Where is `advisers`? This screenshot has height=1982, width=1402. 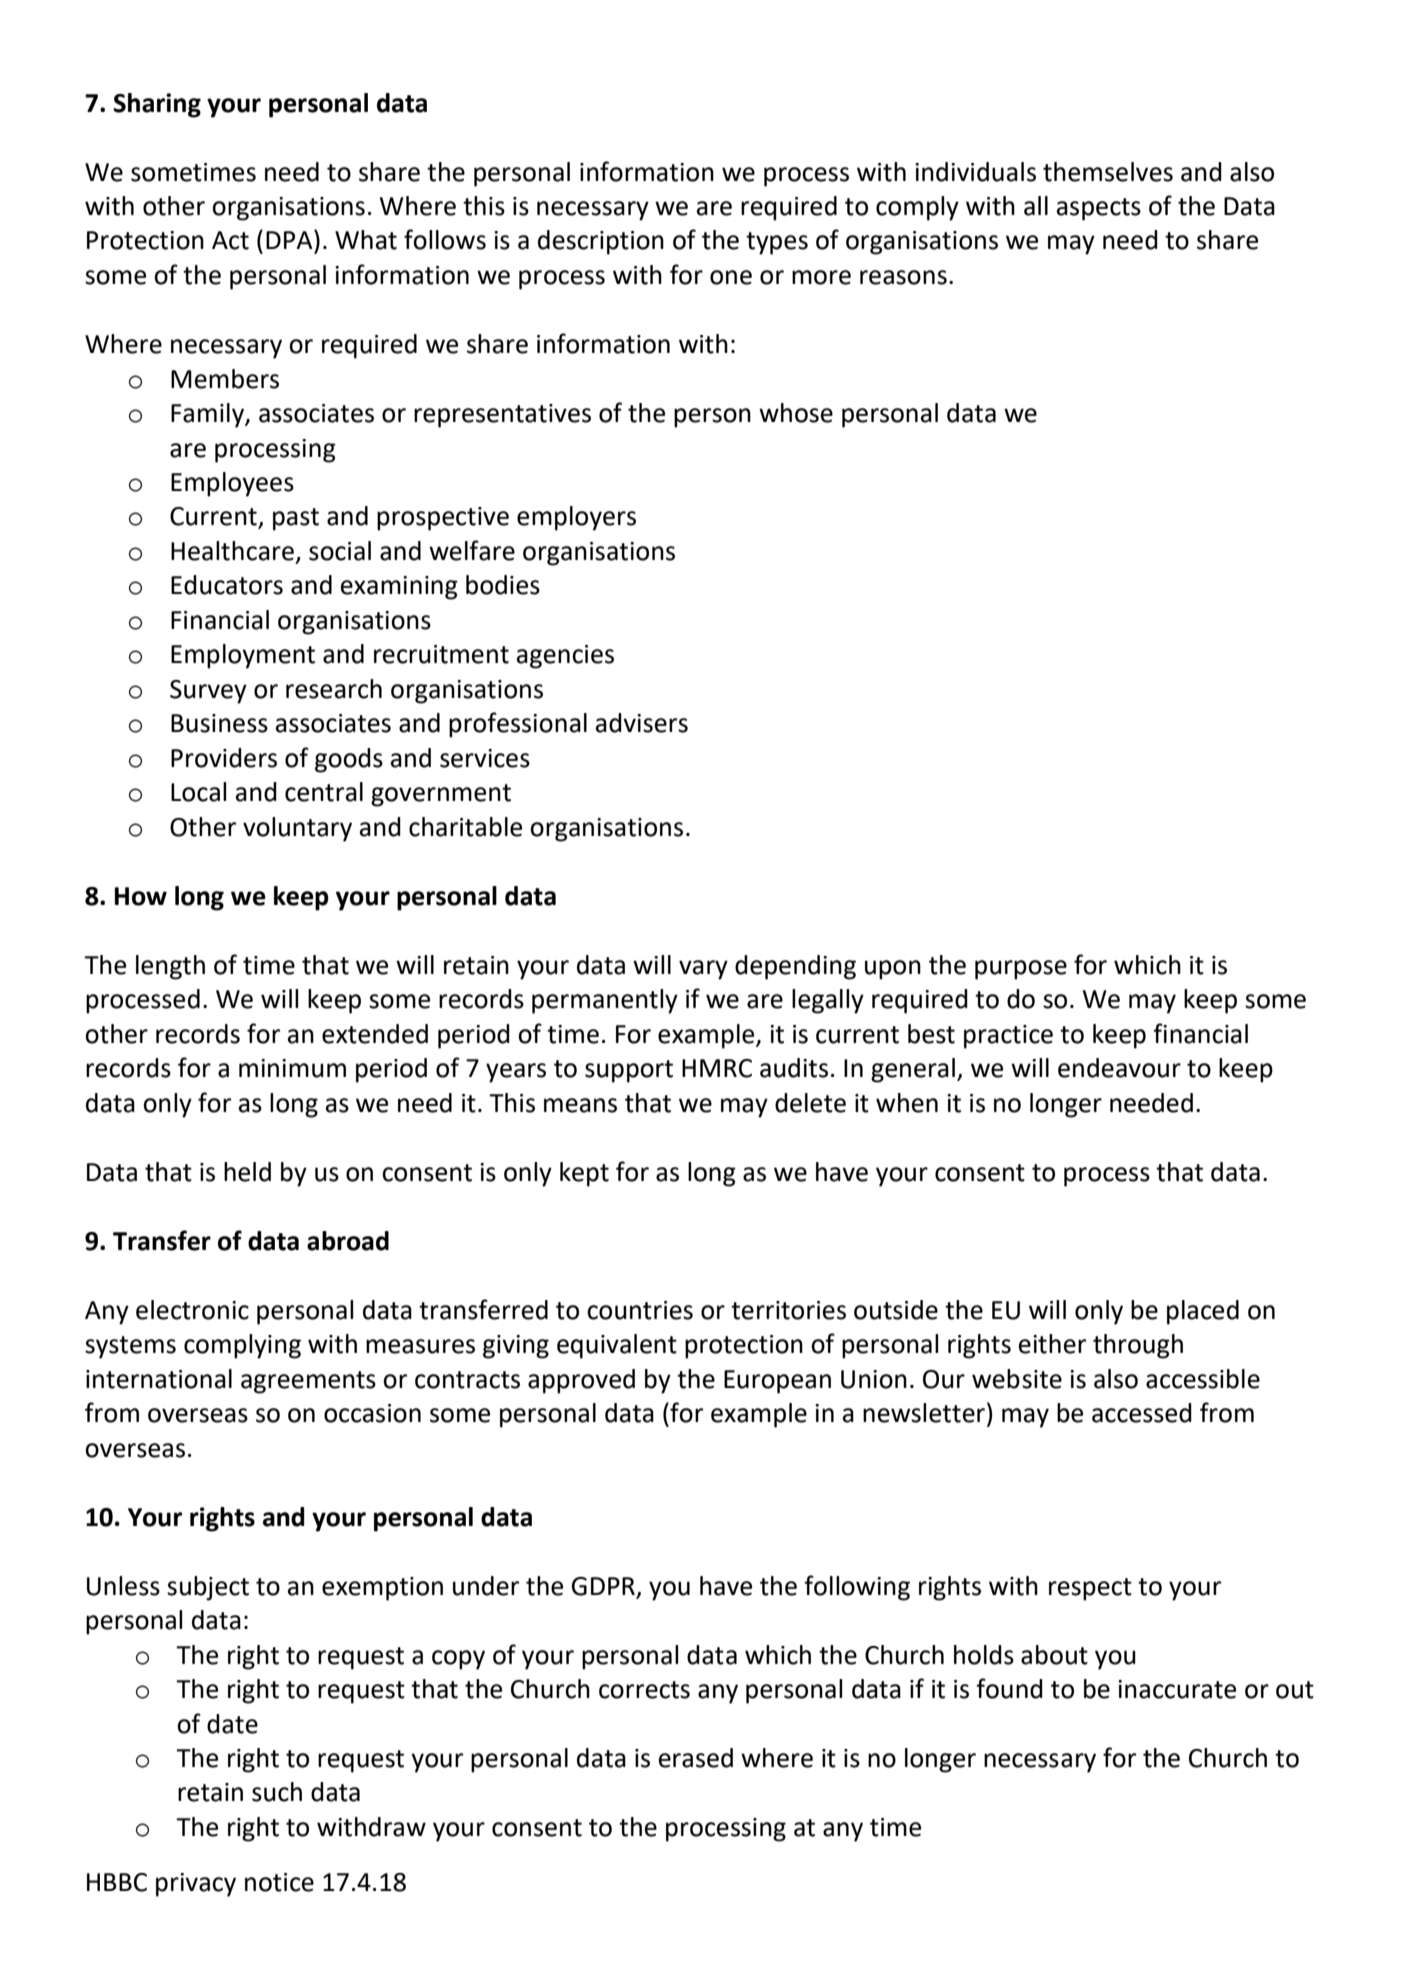 advisers is located at coordinates (642, 723).
